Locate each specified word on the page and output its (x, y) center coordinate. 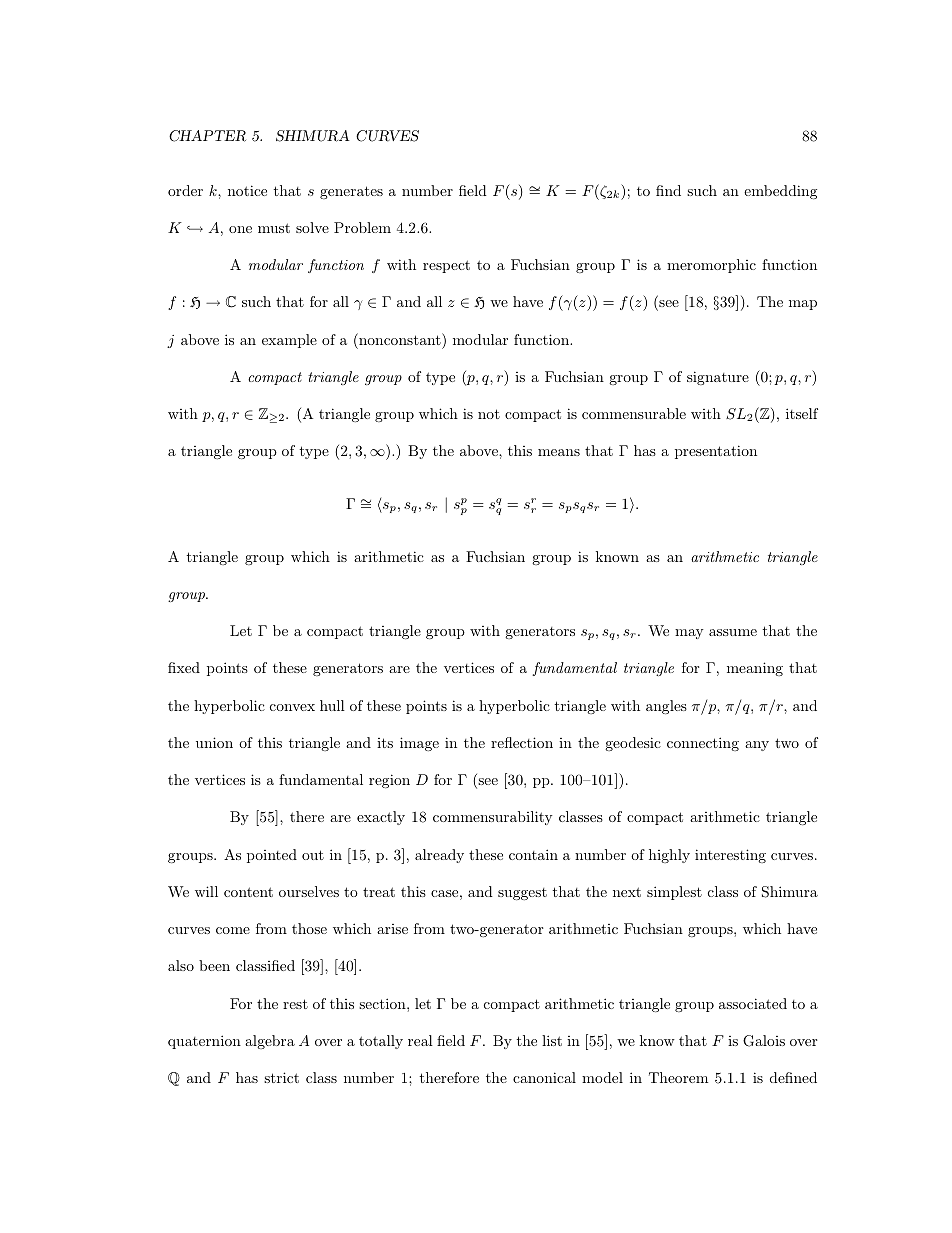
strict (281, 1077)
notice (247, 190)
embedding (780, 192)
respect (446, 266)
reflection (522, 742)
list (552, 1040)
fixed (184, 667)
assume (733, 632)
